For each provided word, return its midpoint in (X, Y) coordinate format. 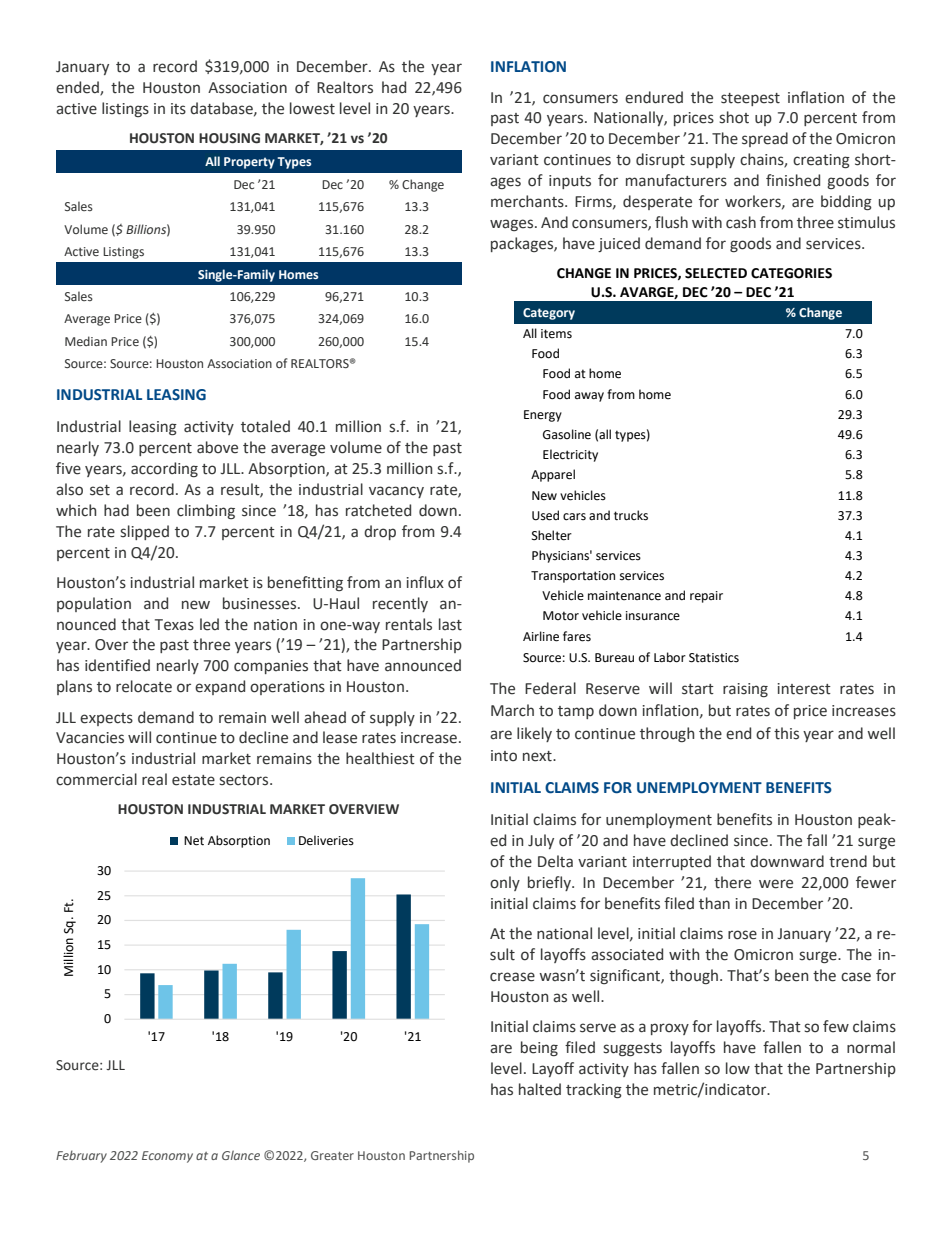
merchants (528, 201)
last (450, 624)
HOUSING (229, 138)
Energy (543, 416)
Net (194, 841)
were (776, 884)
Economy (167, 1157)
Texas (174, 625)
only (505, 883)
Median (86, 341)
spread (765, 139)
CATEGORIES (791, 273)
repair (706, 597)
